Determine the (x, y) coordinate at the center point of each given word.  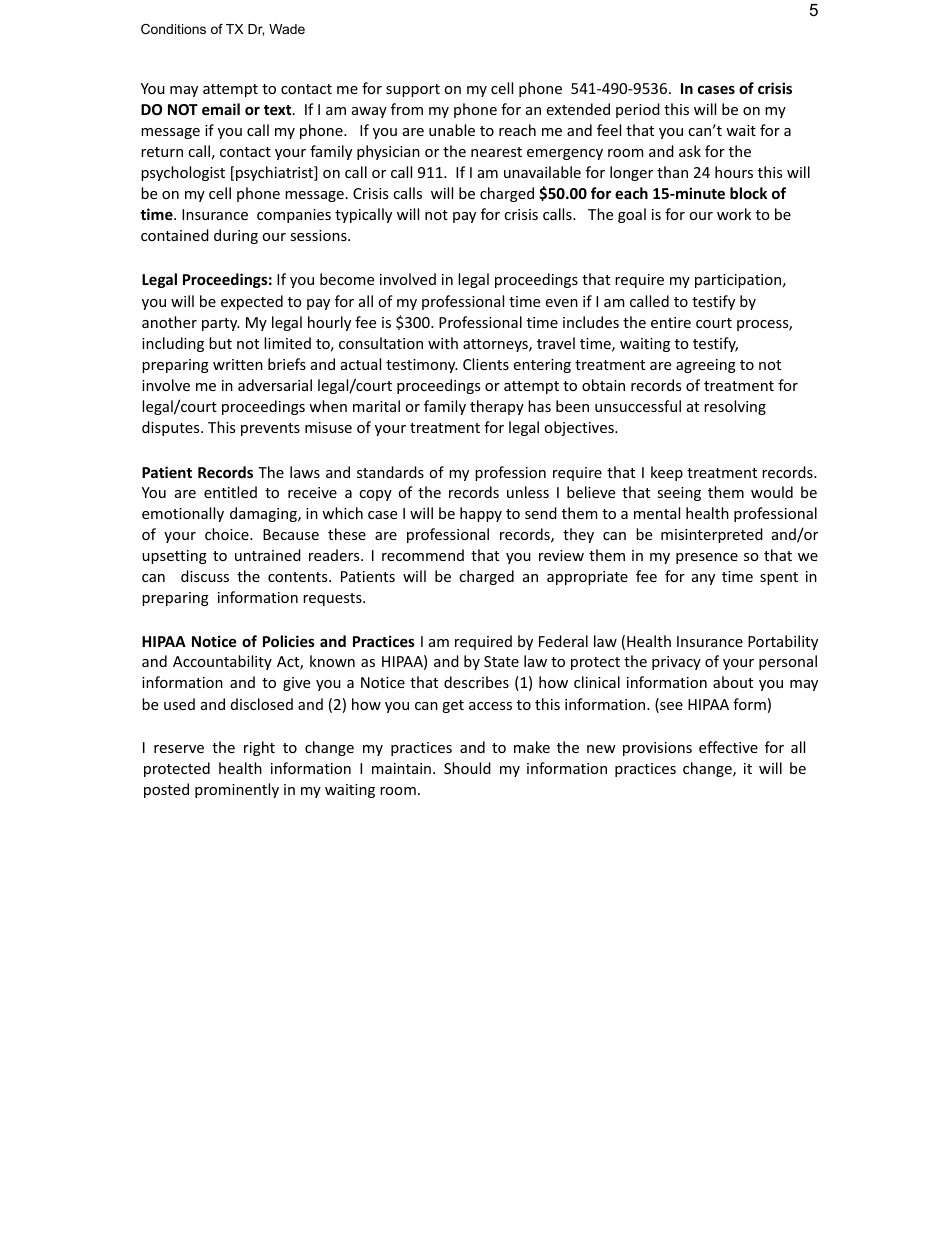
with (443, 343)
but (220, 343)
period (638, 110)
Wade (287, 29)
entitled (230, 492)
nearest (496, 152)
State (501, 661)
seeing (679, 494)
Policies (289, 641)
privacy (676, 663)
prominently (237, 790)
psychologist (183, 173)
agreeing (706, 366)
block (748, 193)
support (413, 90)
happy (481, 514)
